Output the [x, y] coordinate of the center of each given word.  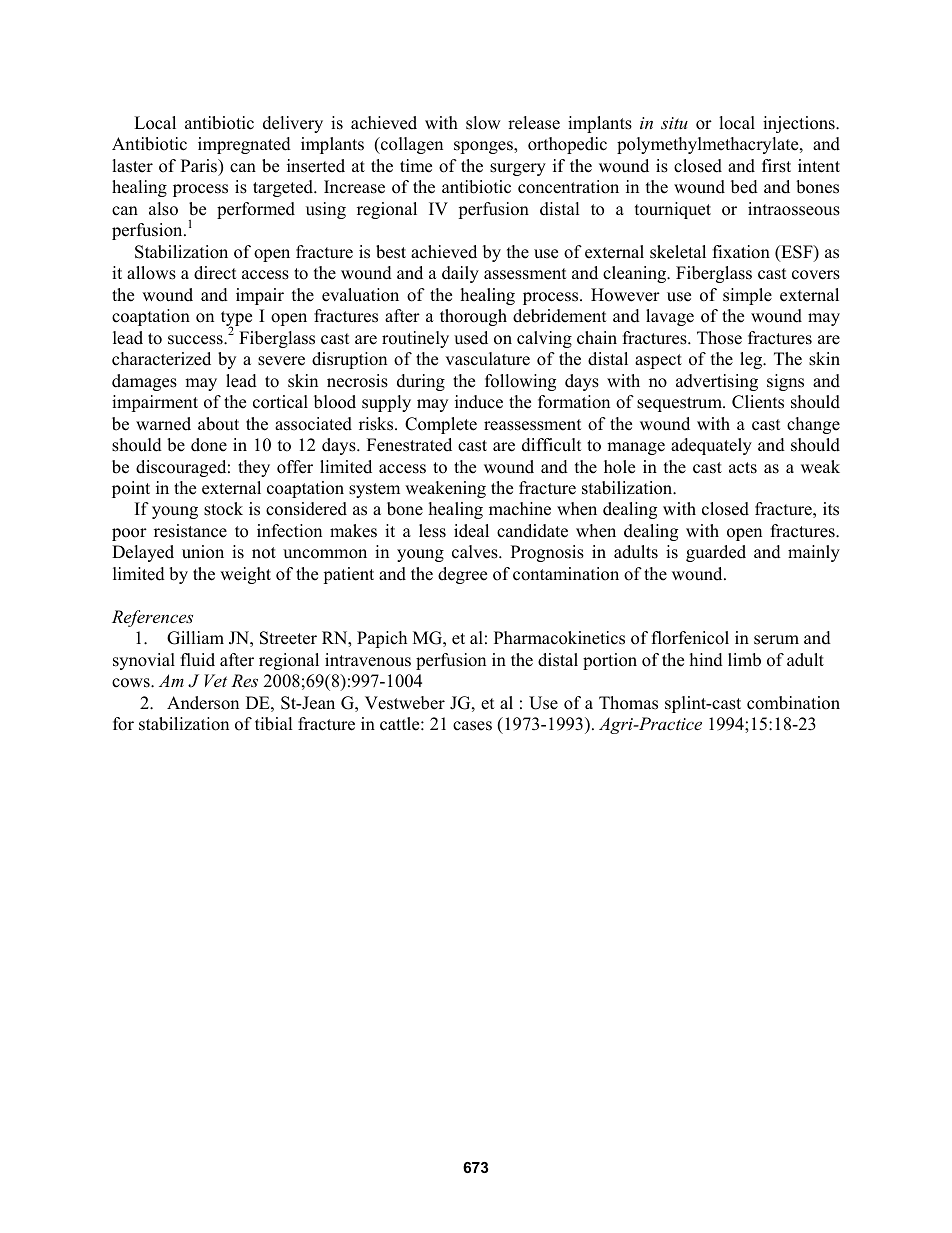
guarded [716, 553]
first [776, 166]
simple [747, 296]
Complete [441, 425]
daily [460, 274]
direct [215, 273]
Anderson [203, 703]
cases [472, 726]
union [203, 552]
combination [793, 703]
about [218, 424]
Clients [758, 402]
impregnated [244, 145]
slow [483, 123]
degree [462, 575]
